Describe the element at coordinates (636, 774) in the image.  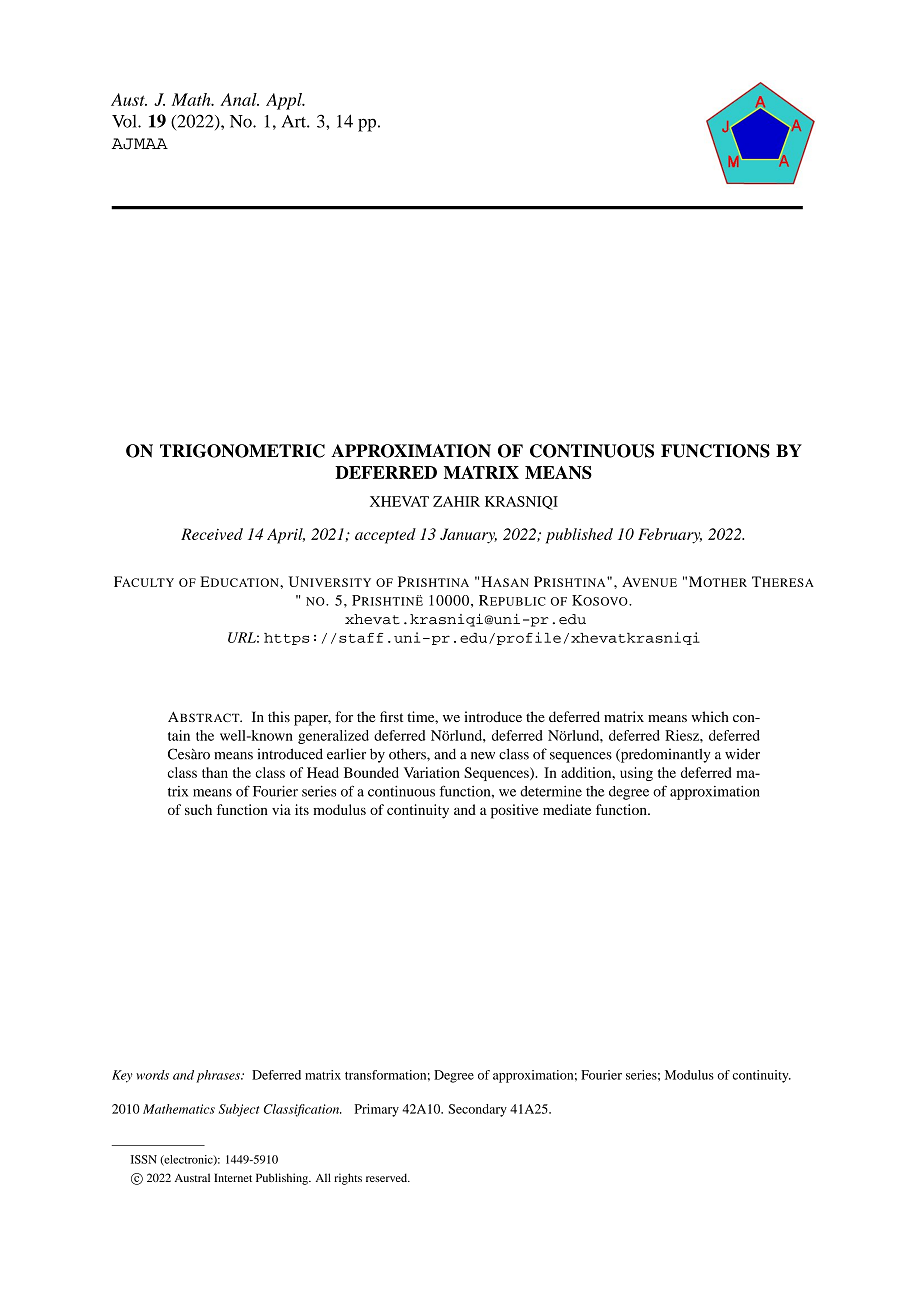
I see `using` at that location.
